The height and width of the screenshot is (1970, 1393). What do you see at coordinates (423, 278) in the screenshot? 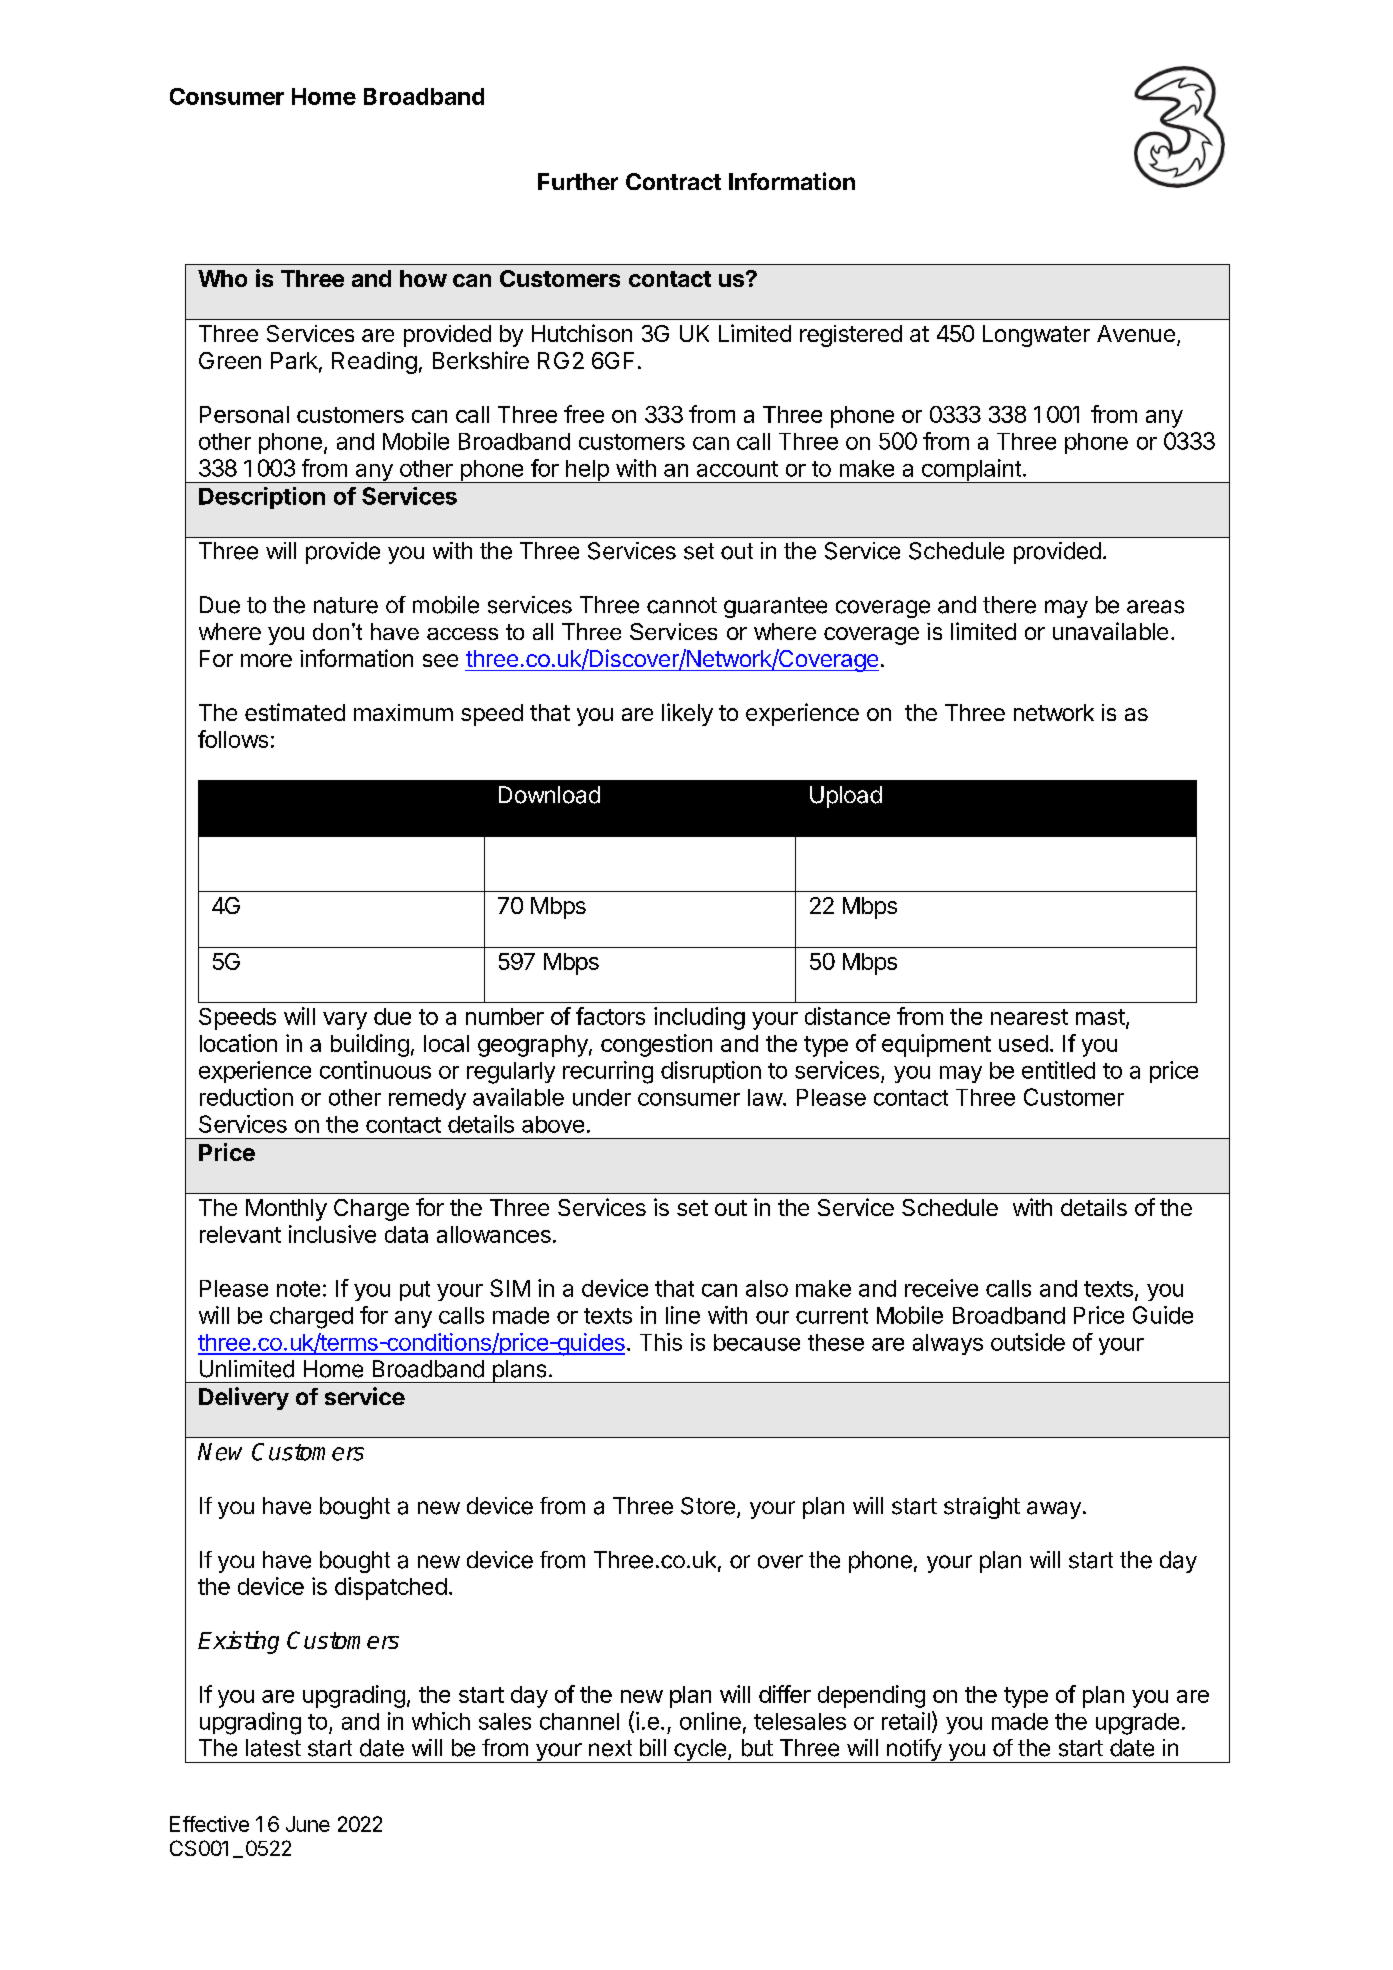
I see `how` at bounding box center [423, 278].
